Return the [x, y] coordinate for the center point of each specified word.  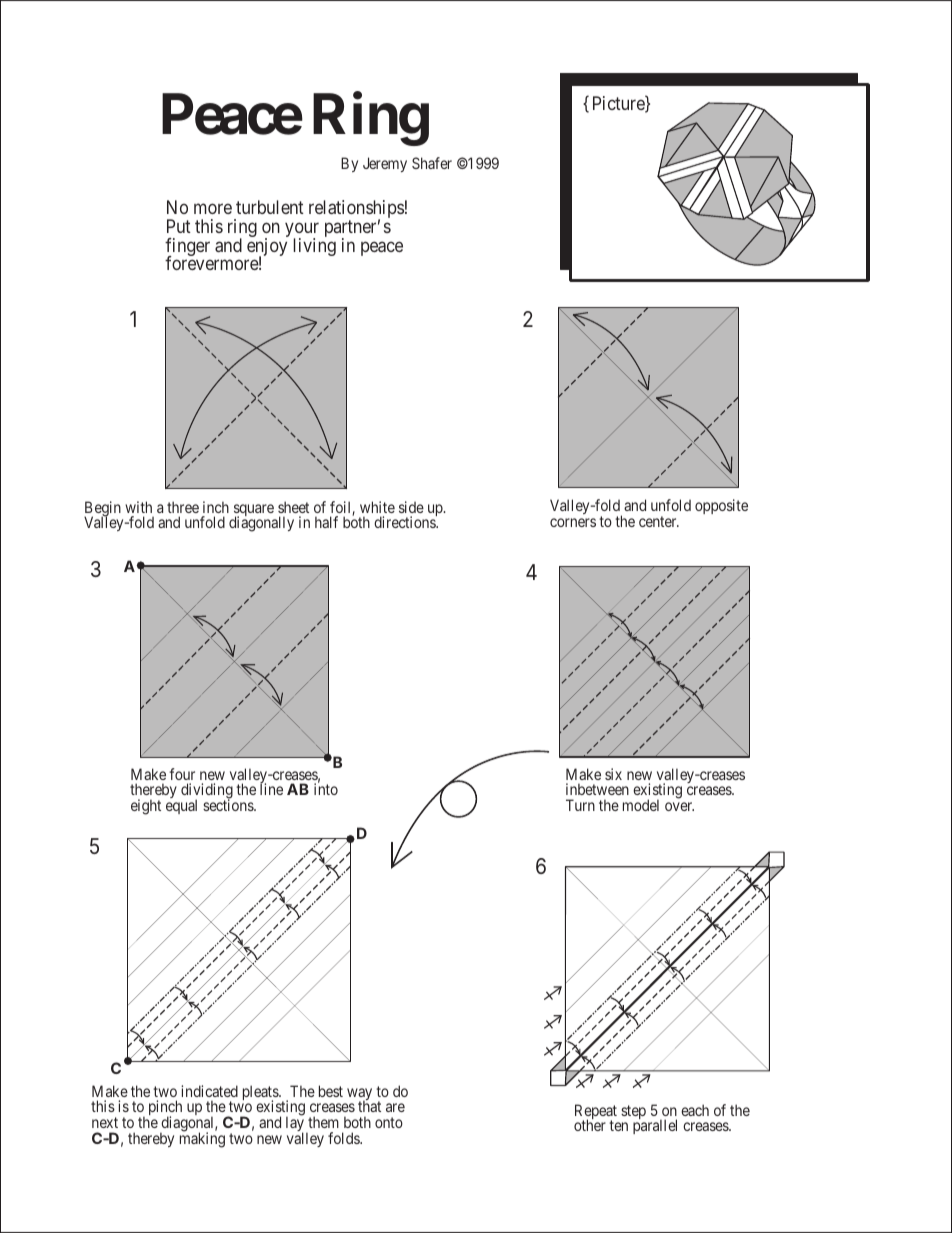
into [326, 789]
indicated [209, 1091]
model [641, 805]
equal [181, 806]
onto [389, 1122]
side [411, 507]
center [659, 521]
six [613, 774]
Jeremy [385, 164]
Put [179, 226]
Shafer [432, 163]
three [183, 507]
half [326, 522]
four [182, 774]
